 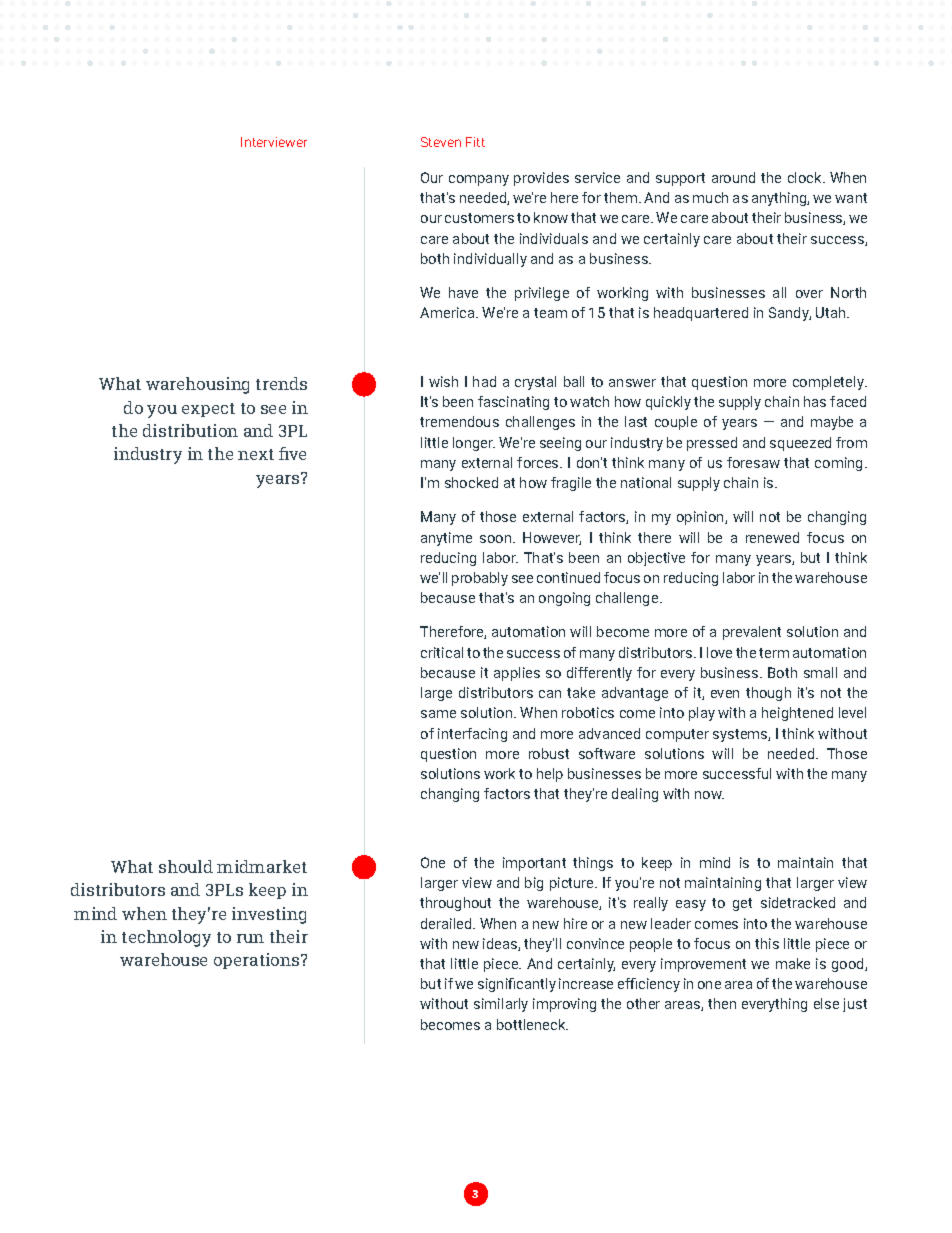 I want to click on operations, so click(x=258, y=961).
